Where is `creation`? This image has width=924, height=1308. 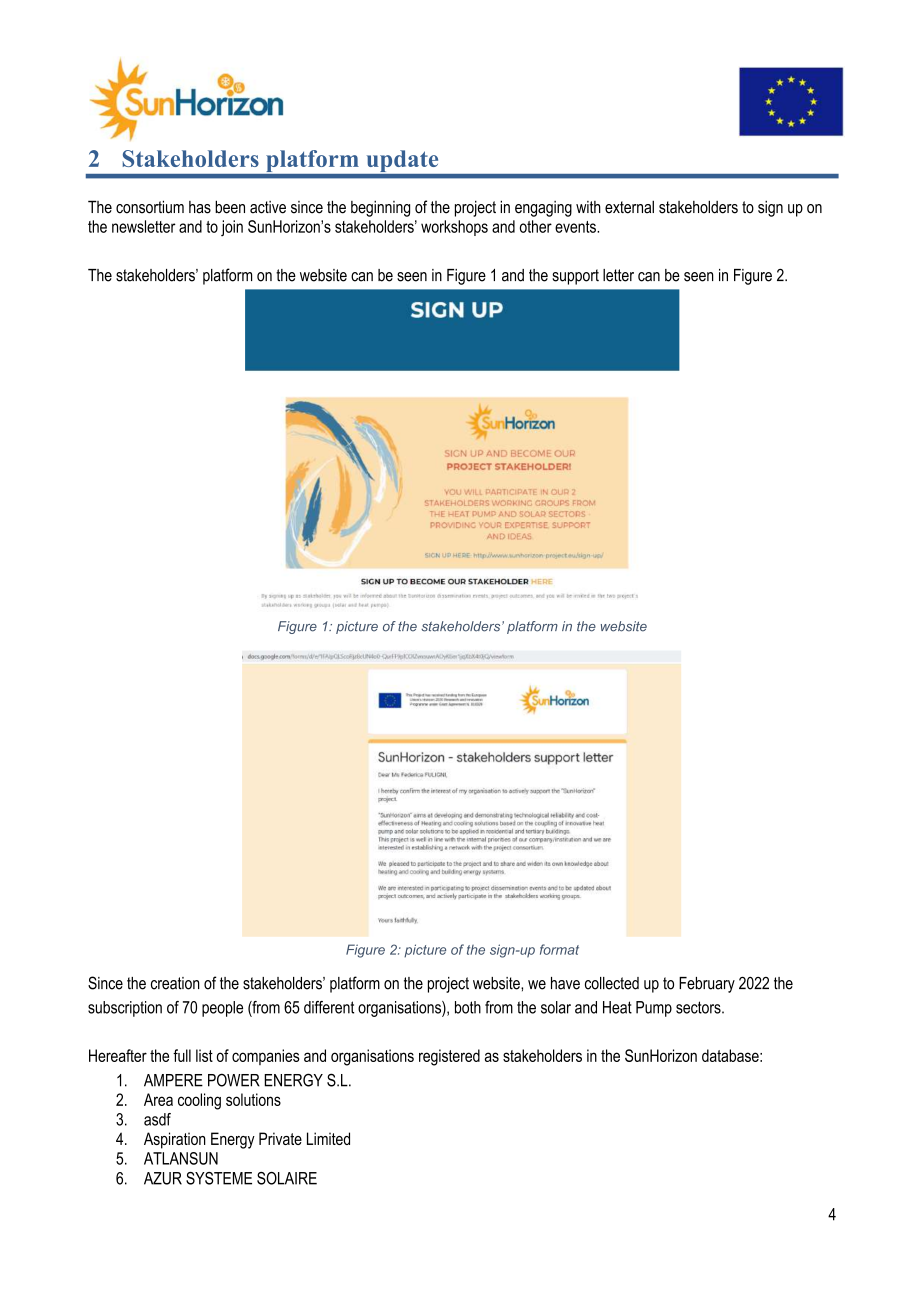
creation is located at coordinates (175, 983).
